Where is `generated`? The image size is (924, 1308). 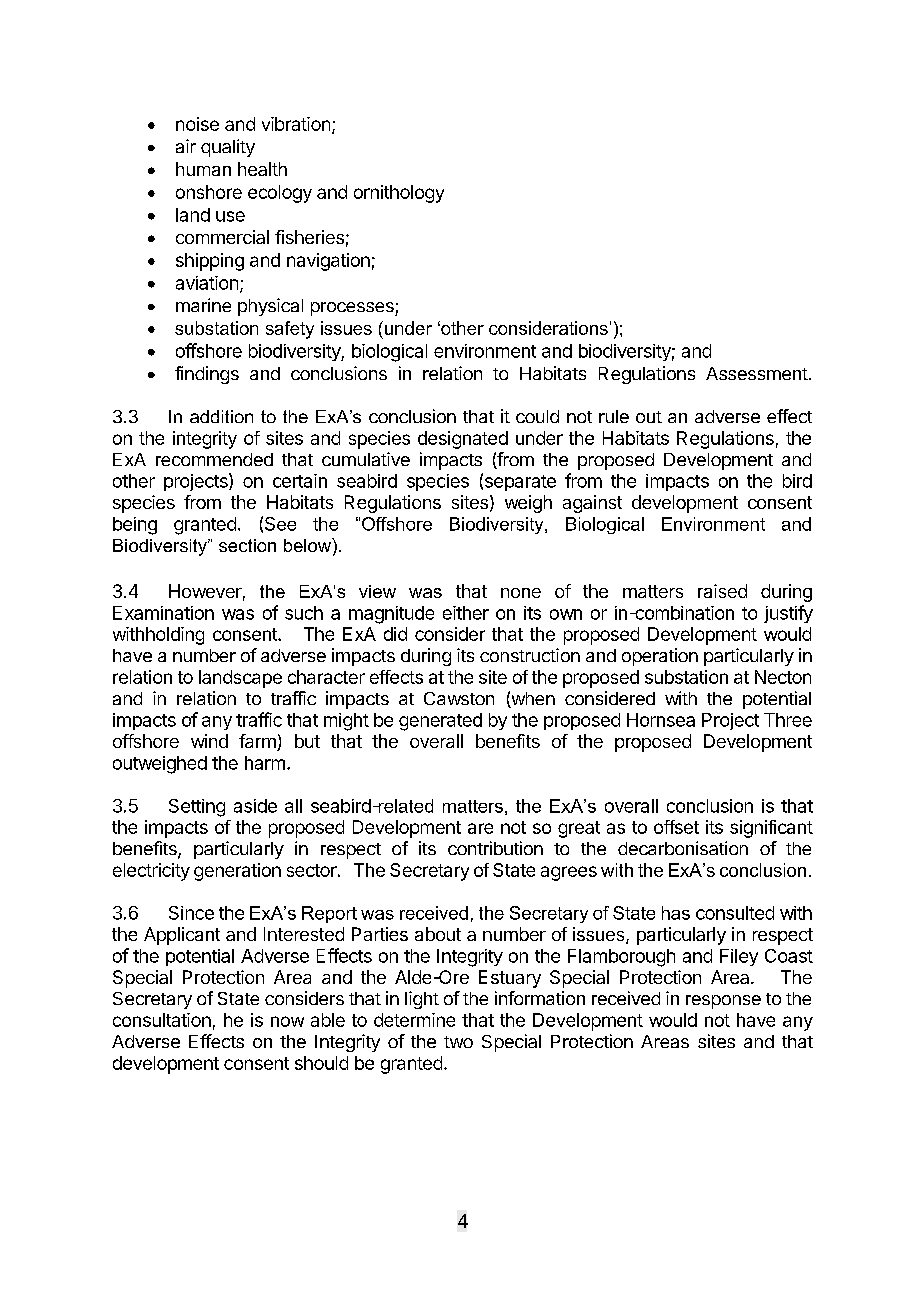 generated is located at coordinates (440, 722).
